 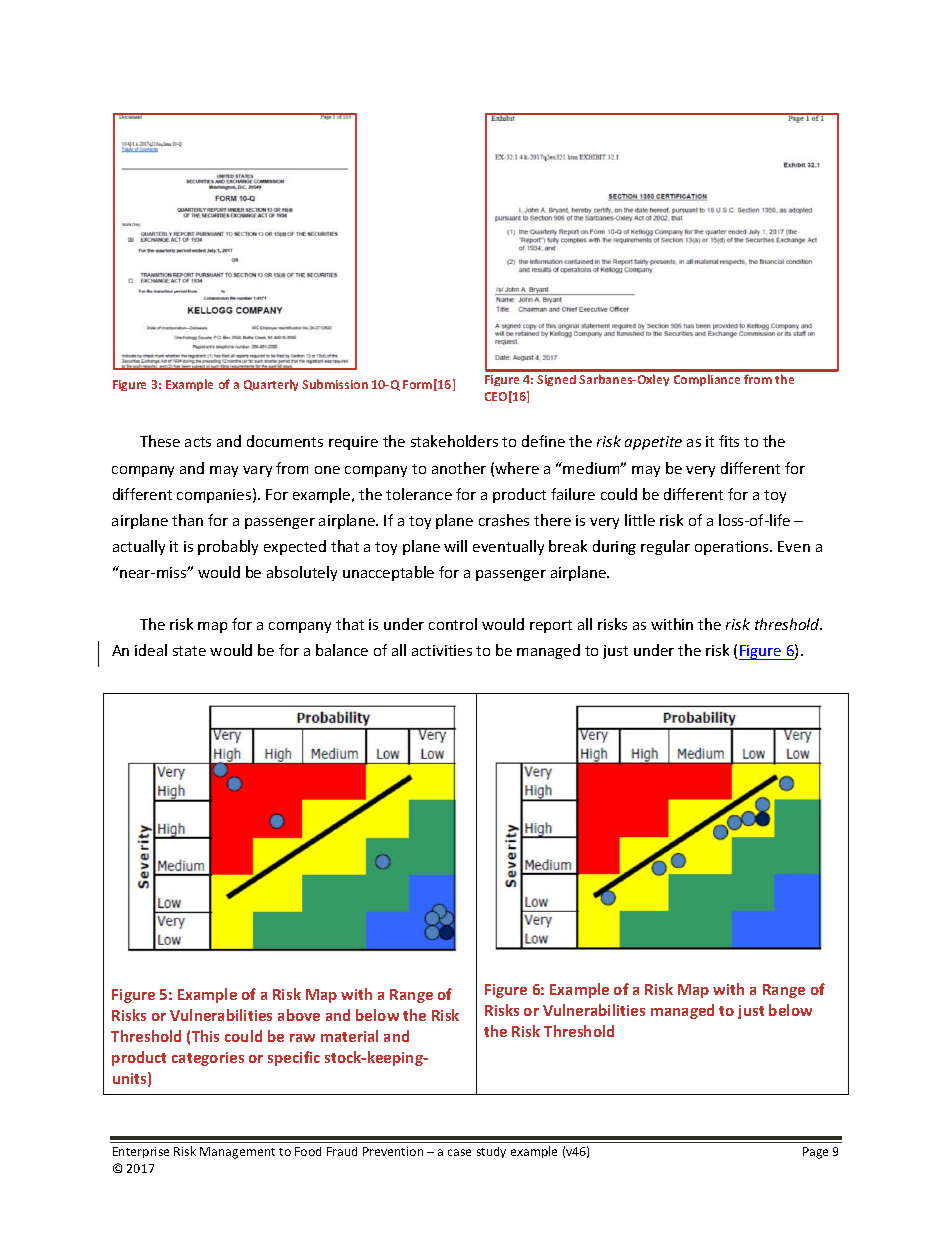 I want to click on Management, so click(x=237, y=1153).
